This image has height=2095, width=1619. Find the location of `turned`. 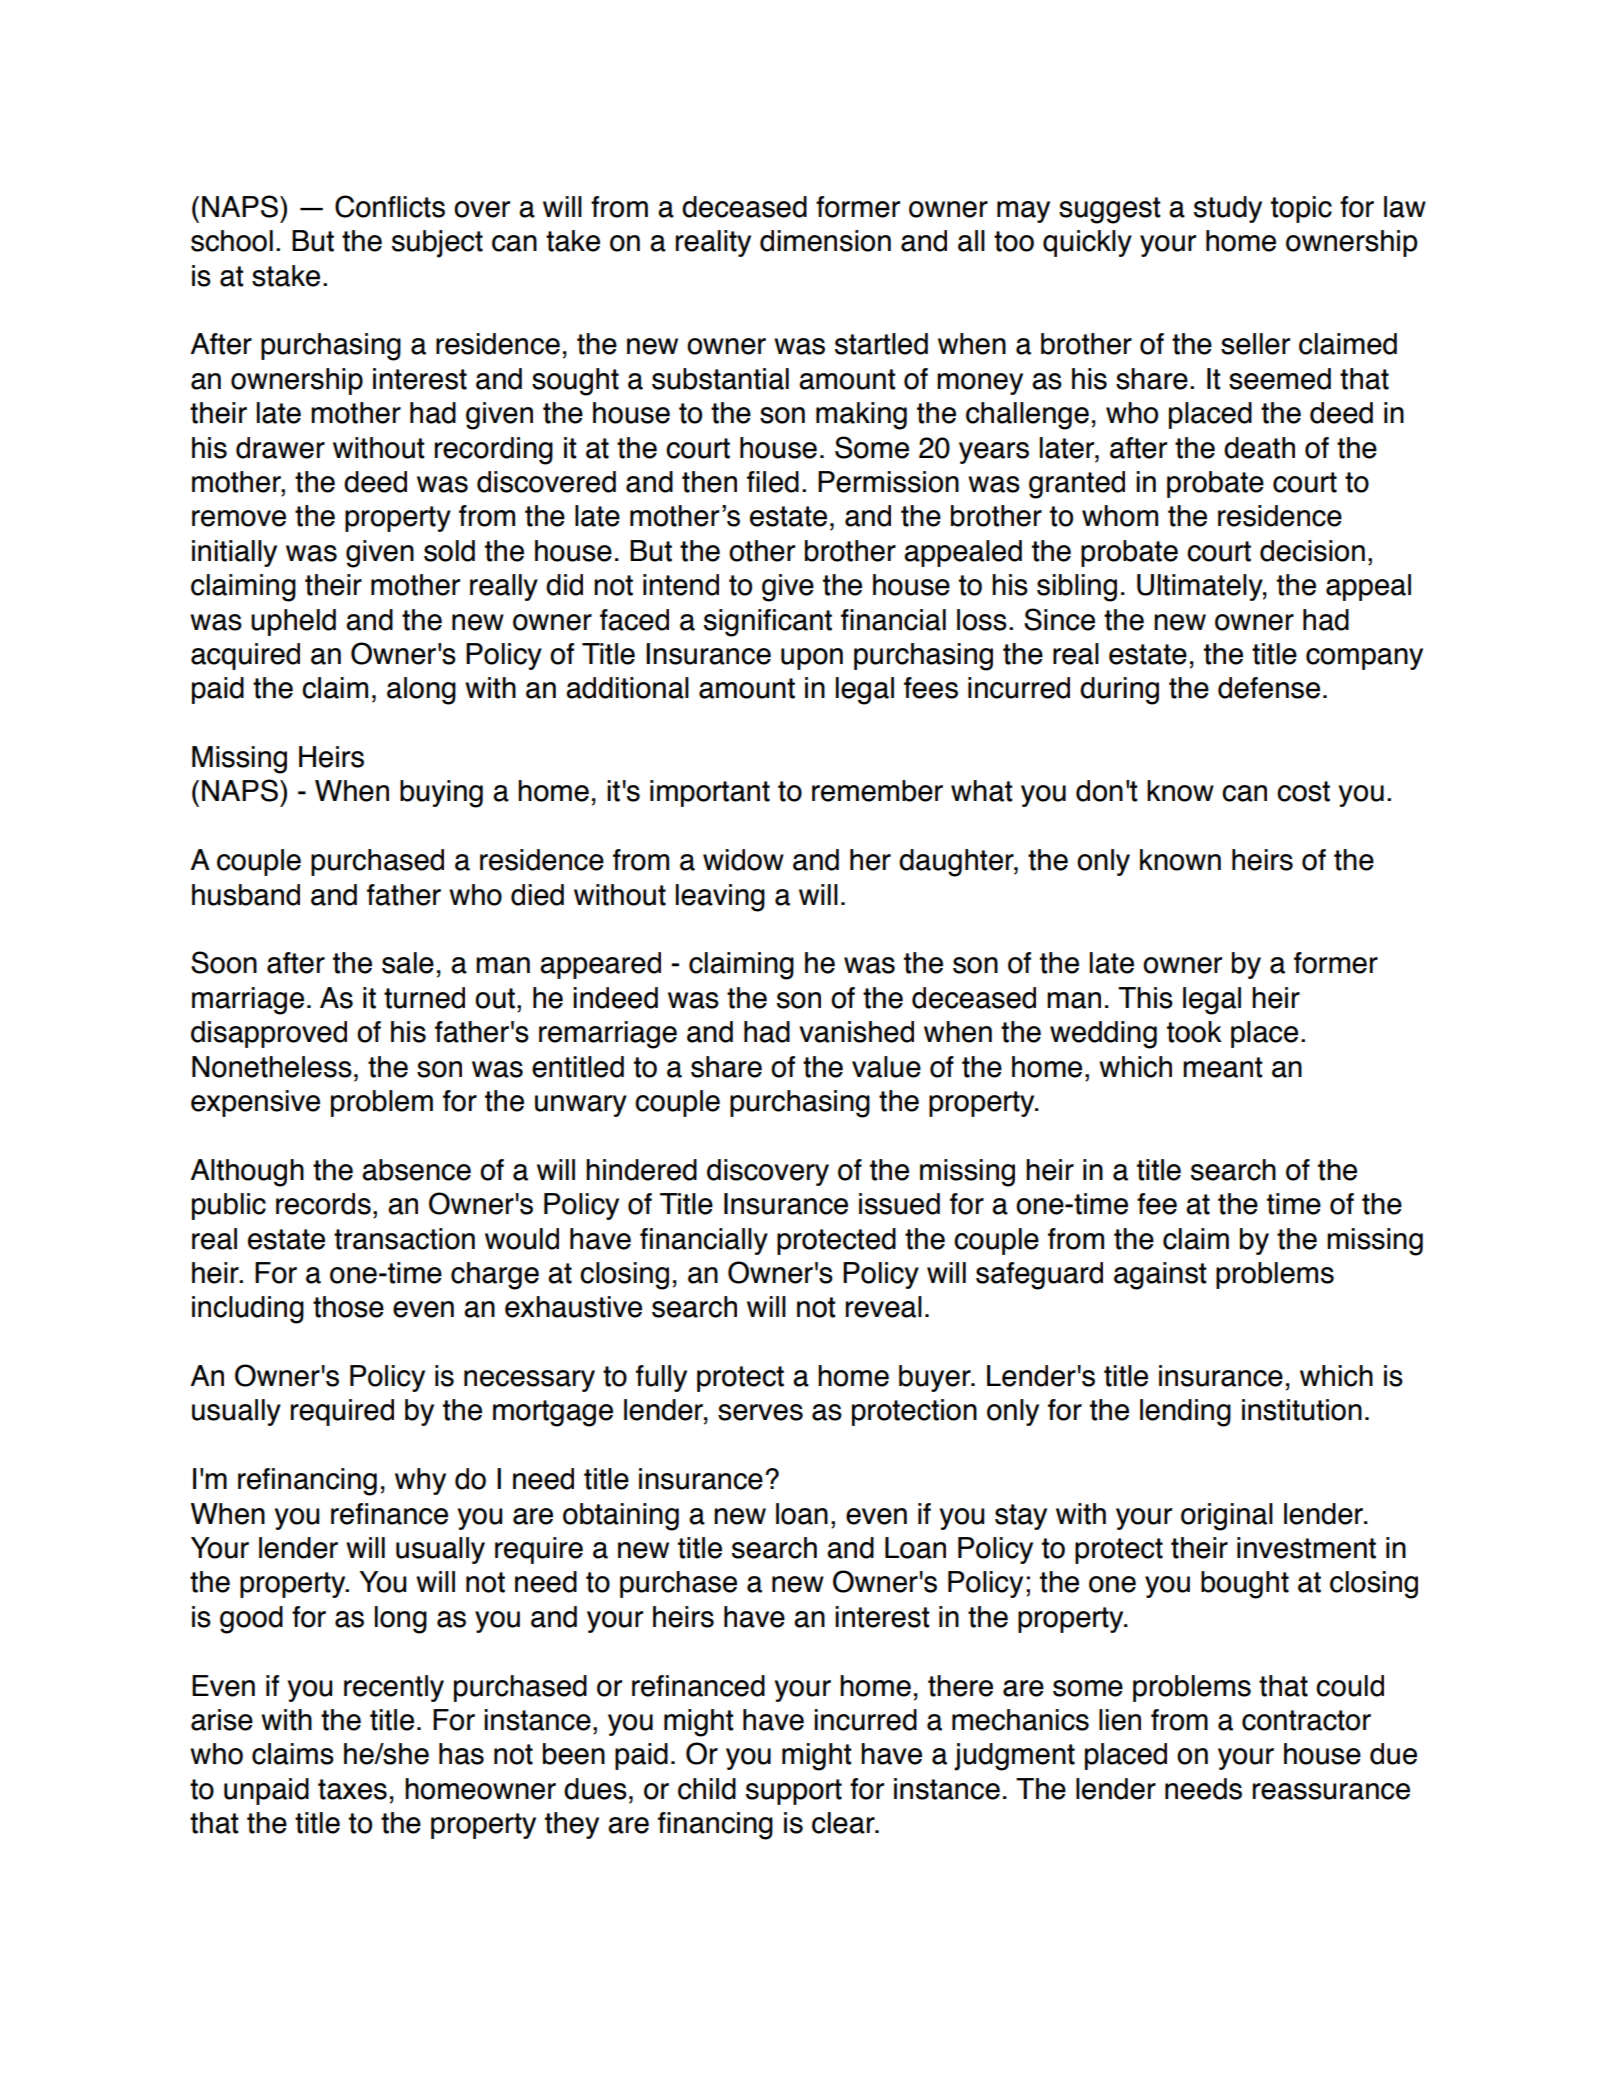

turned is located at coordinates (424, 998).
